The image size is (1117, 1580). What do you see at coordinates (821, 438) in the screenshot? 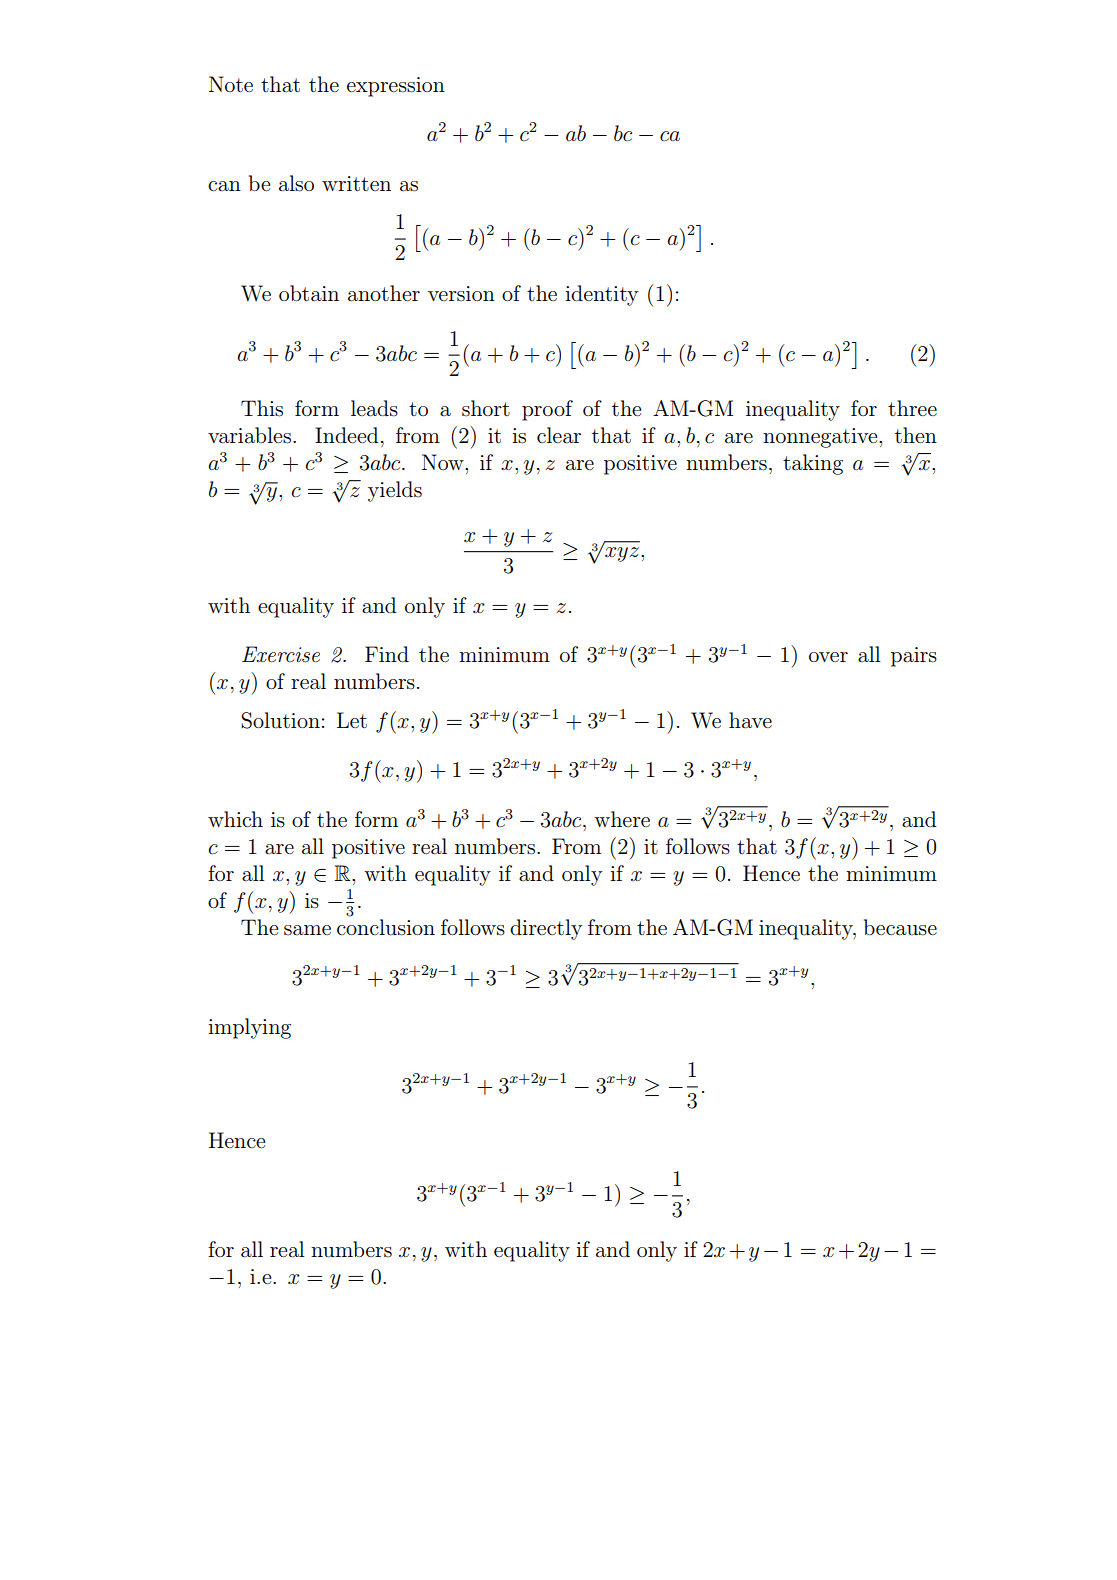
I see `nonnegative` at bounding box center [821, 438].
